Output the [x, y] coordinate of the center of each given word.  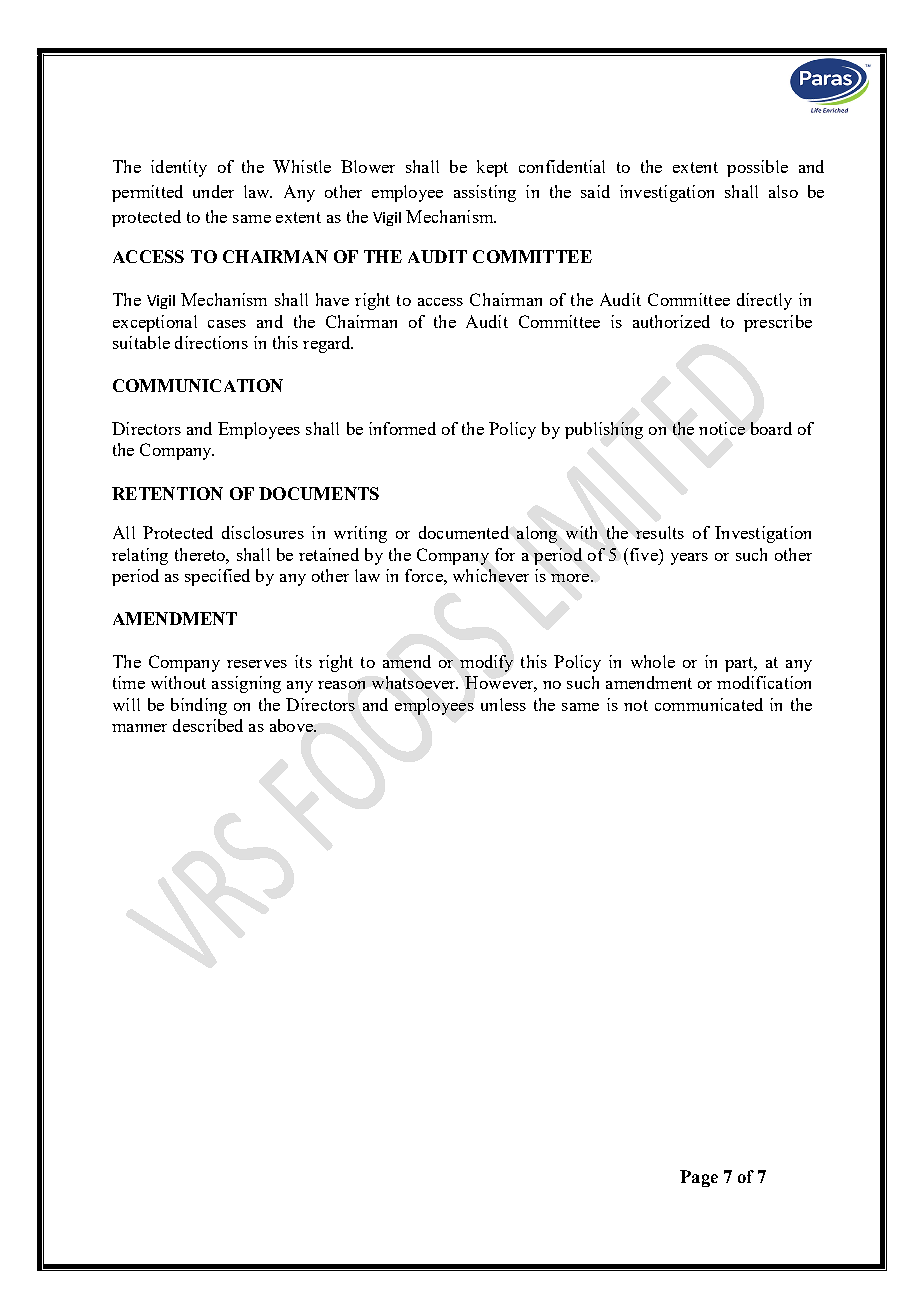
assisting [485, 193]
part [740, 664]
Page [699, 1178]
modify [486, 663]
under [213, 191]
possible [757, 168]
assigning [246, 684]
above [292, 725]
